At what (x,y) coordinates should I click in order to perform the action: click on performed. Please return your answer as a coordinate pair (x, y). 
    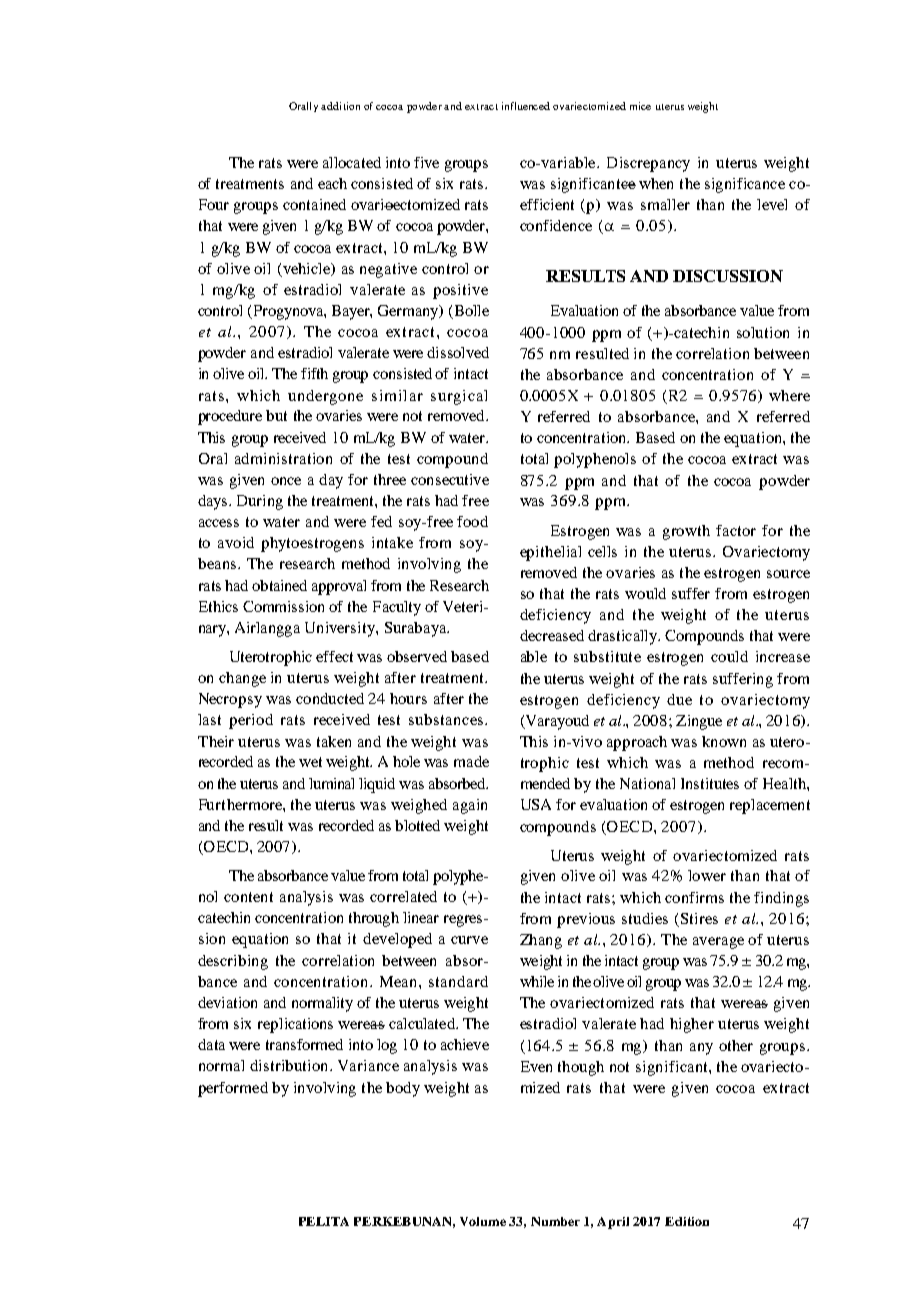
    Looking at the image, I should click on (233, 1089).
